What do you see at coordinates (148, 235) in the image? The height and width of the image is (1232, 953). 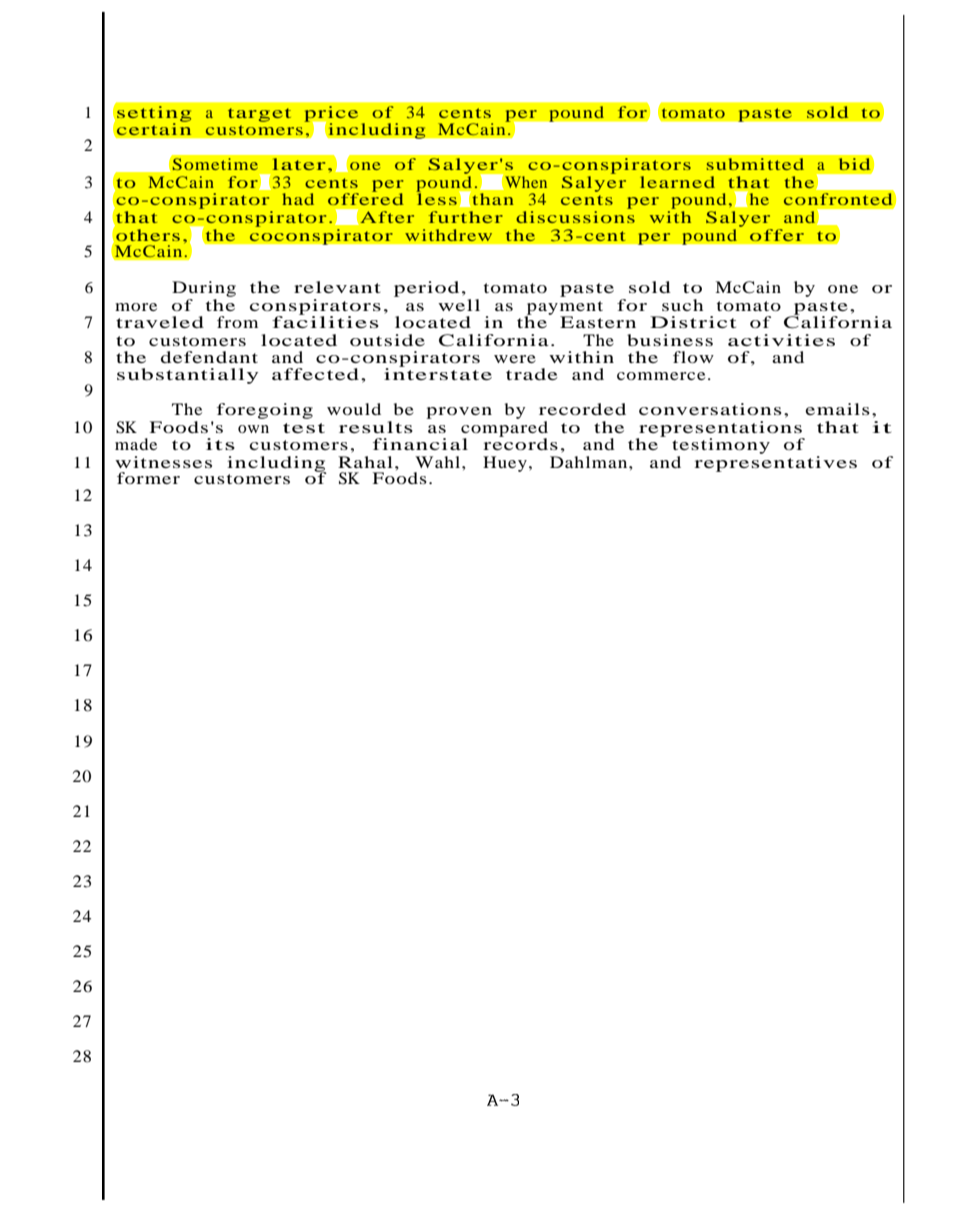 I see `others` at bounding box center [148, 235].
